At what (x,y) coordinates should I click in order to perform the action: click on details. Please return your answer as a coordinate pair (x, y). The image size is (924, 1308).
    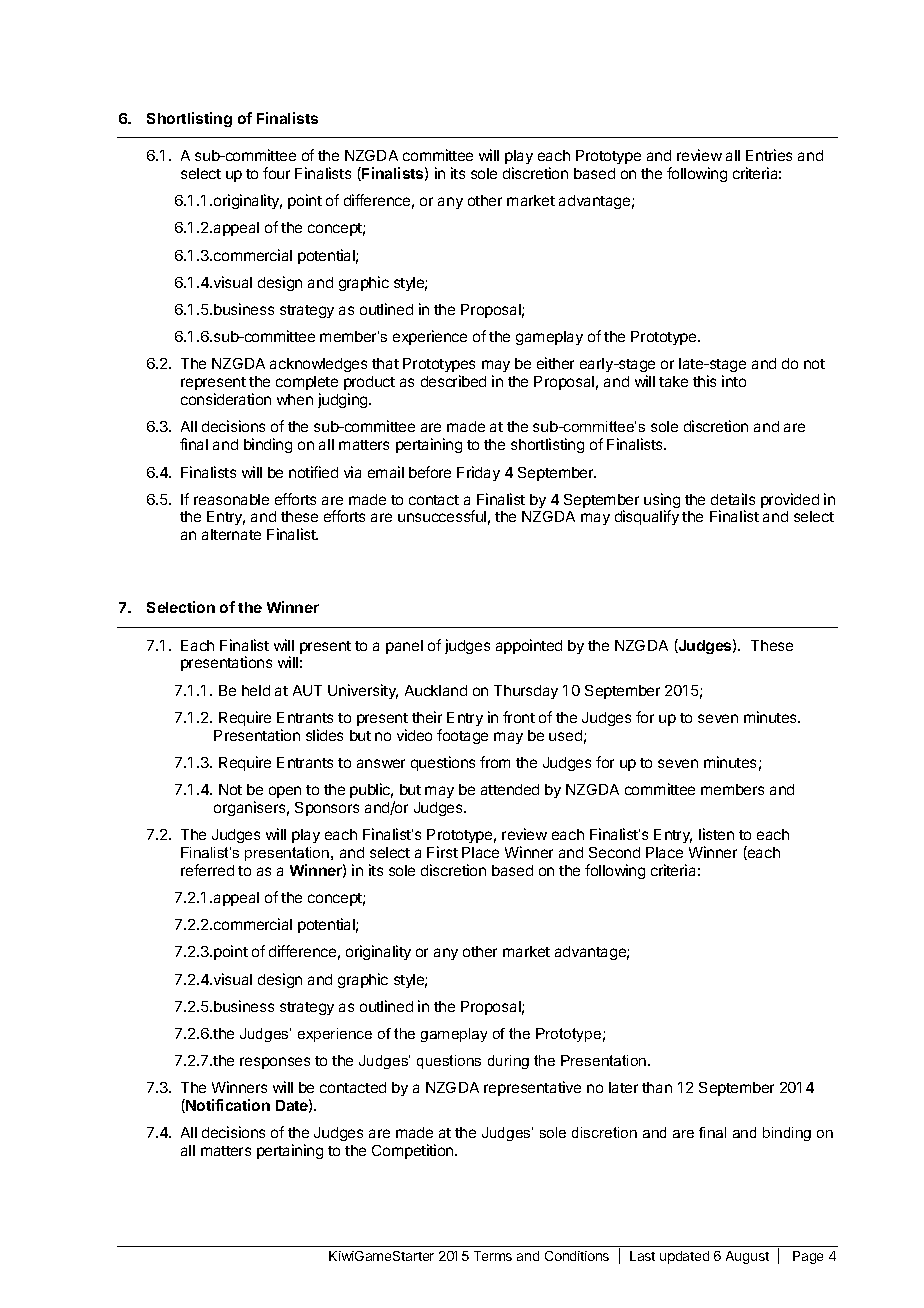
    Looking at the image, I should click on (733, 499).
